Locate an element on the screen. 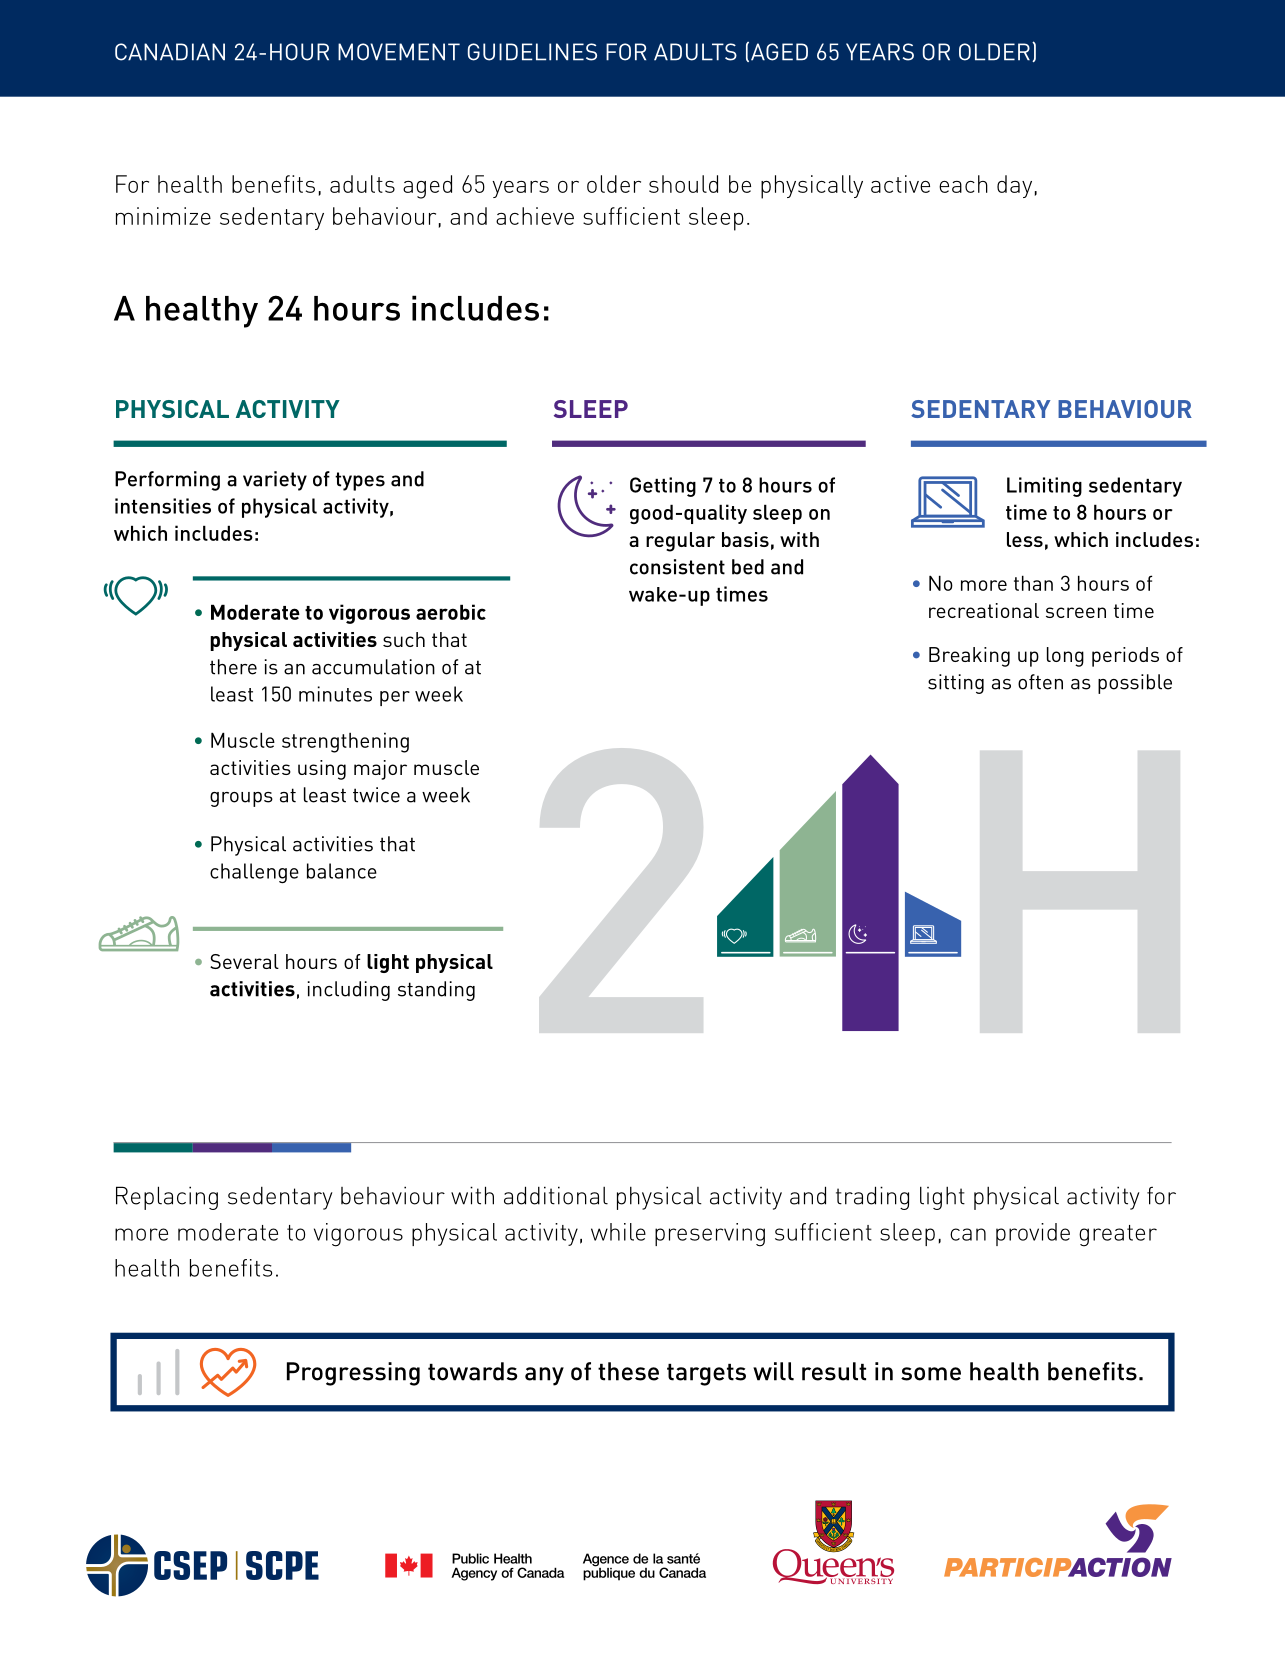 This screenshot has width=1285, height=1663. often is located at coordinates (1040, 682).
